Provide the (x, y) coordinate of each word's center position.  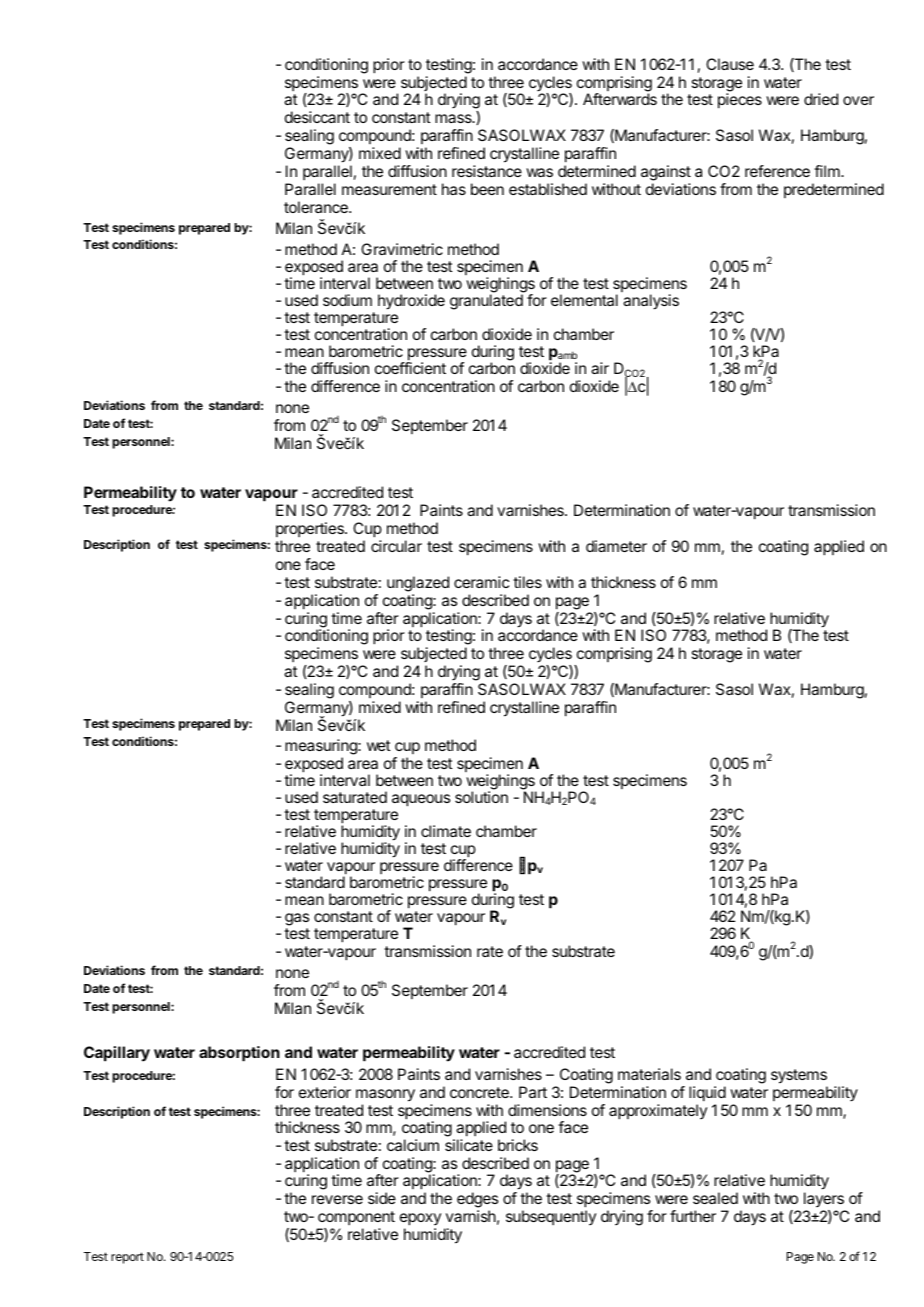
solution (481, 796)
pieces (740, 101)
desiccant (317, 117)
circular (396, 546)
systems (799, 1076)
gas (297, 921)
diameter (616, 546)
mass (454, 118)
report (127, 1258)
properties (311, 529)
